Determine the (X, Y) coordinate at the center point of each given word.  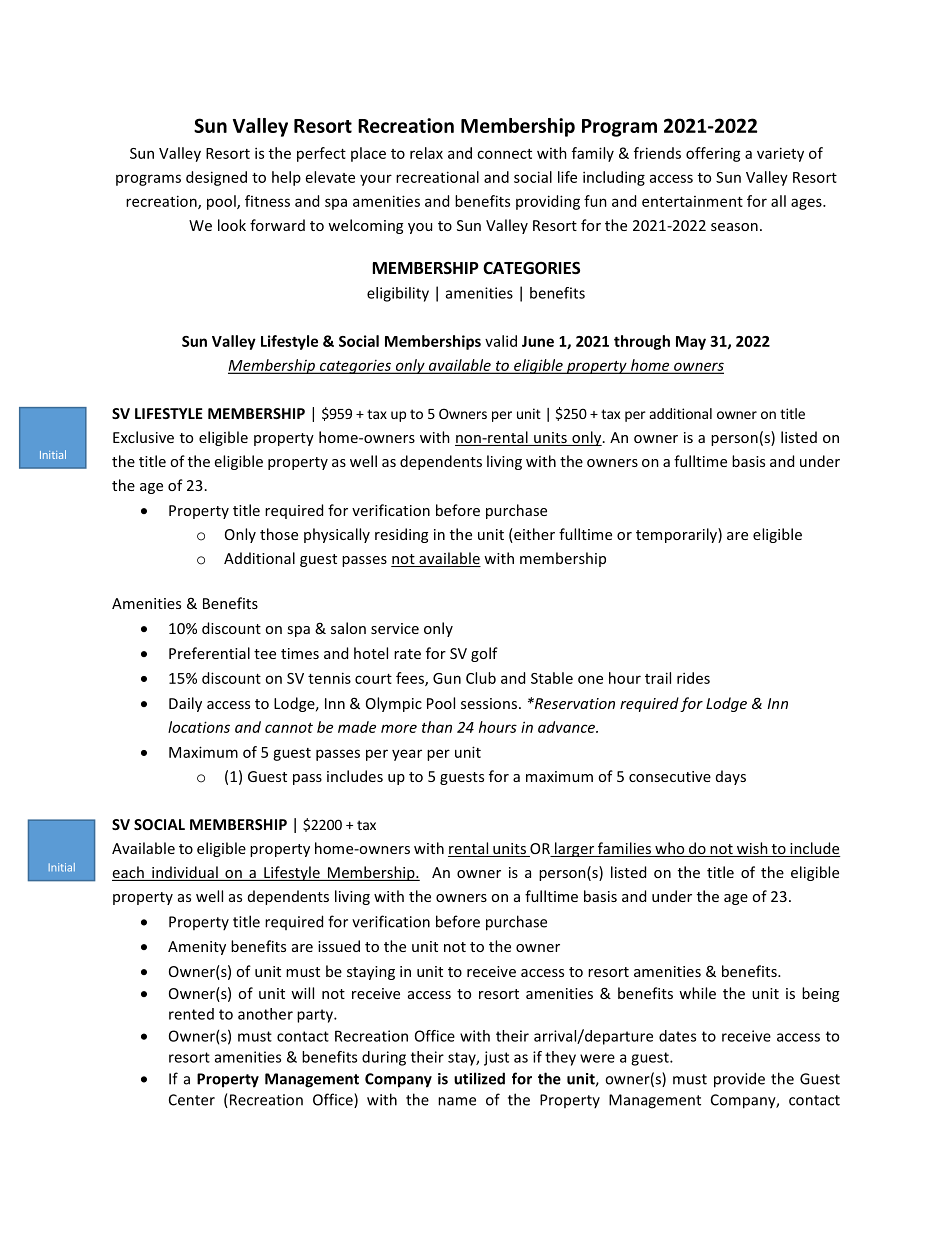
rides (693, 678)
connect (504, 154)
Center (192, 1100)
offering (713, 154)
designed (216, 178)
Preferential (209, 653)
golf (484, 654)
